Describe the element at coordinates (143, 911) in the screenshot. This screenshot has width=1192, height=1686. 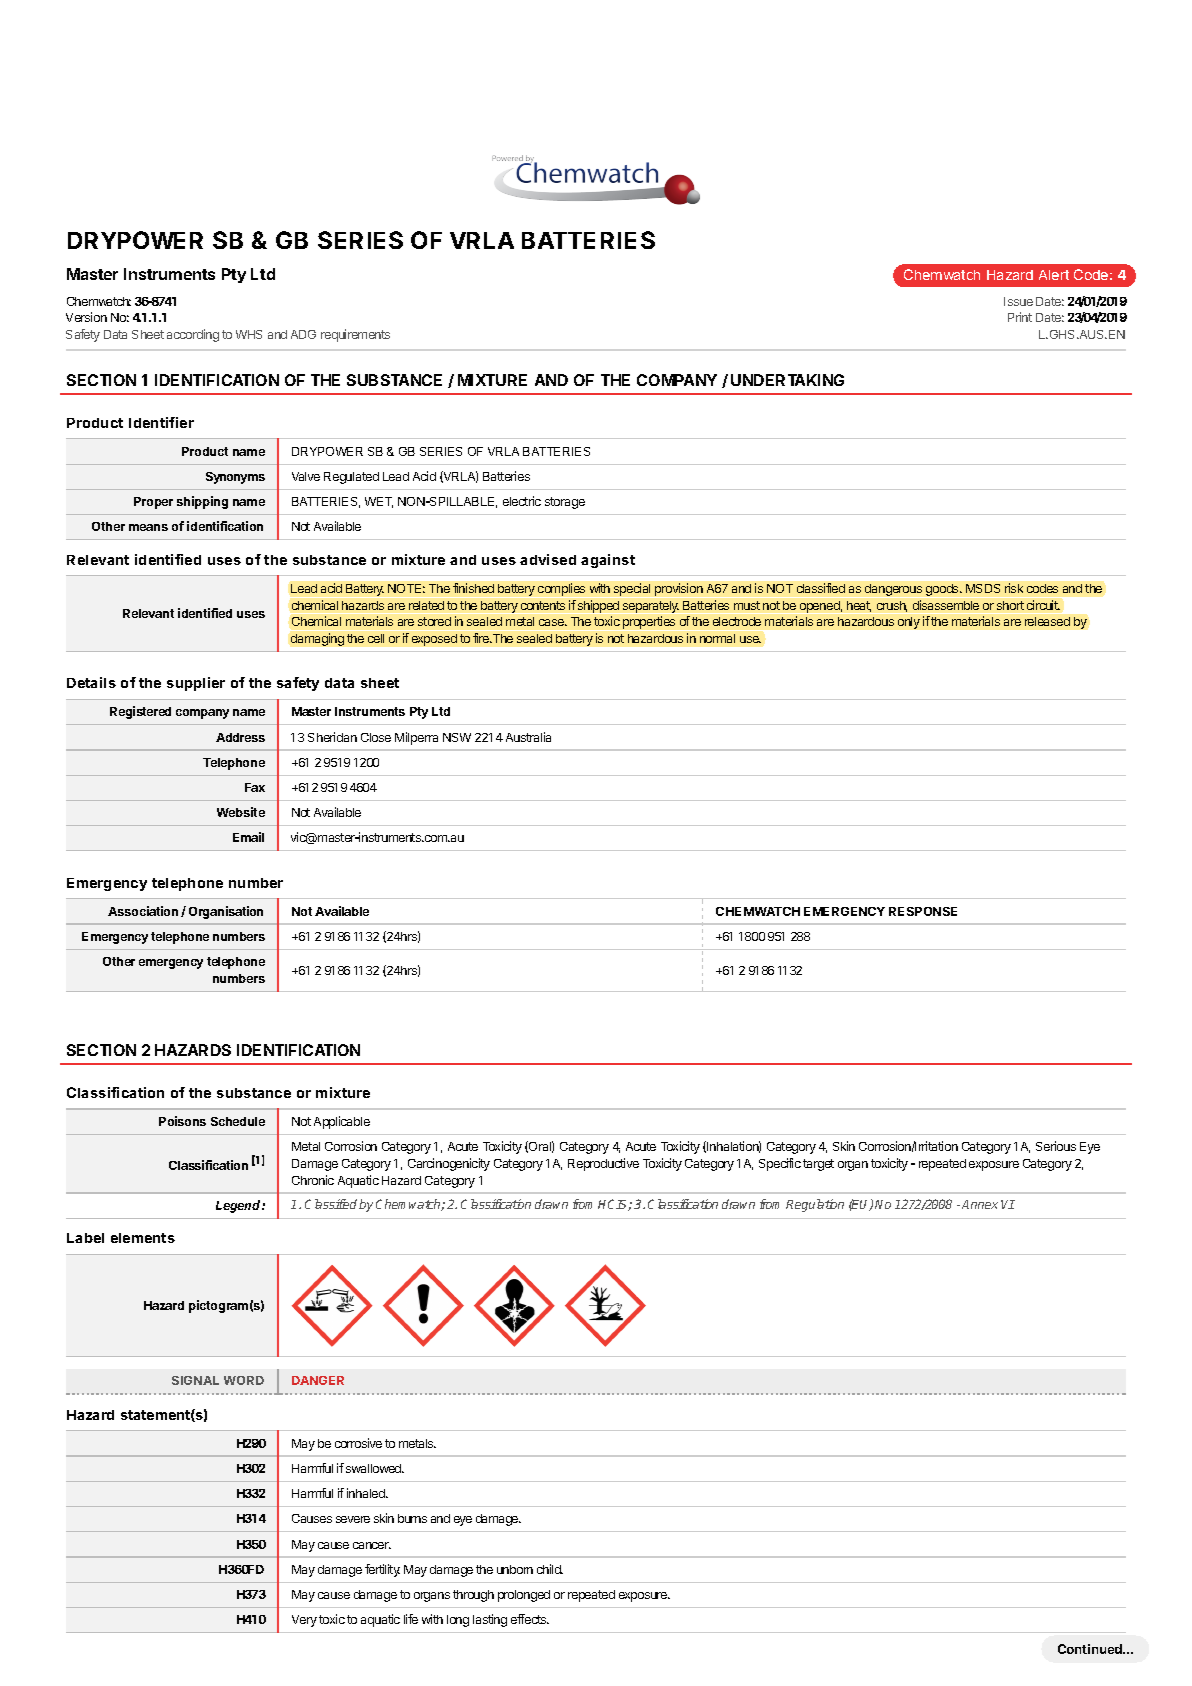
I see `Association` at that location.
